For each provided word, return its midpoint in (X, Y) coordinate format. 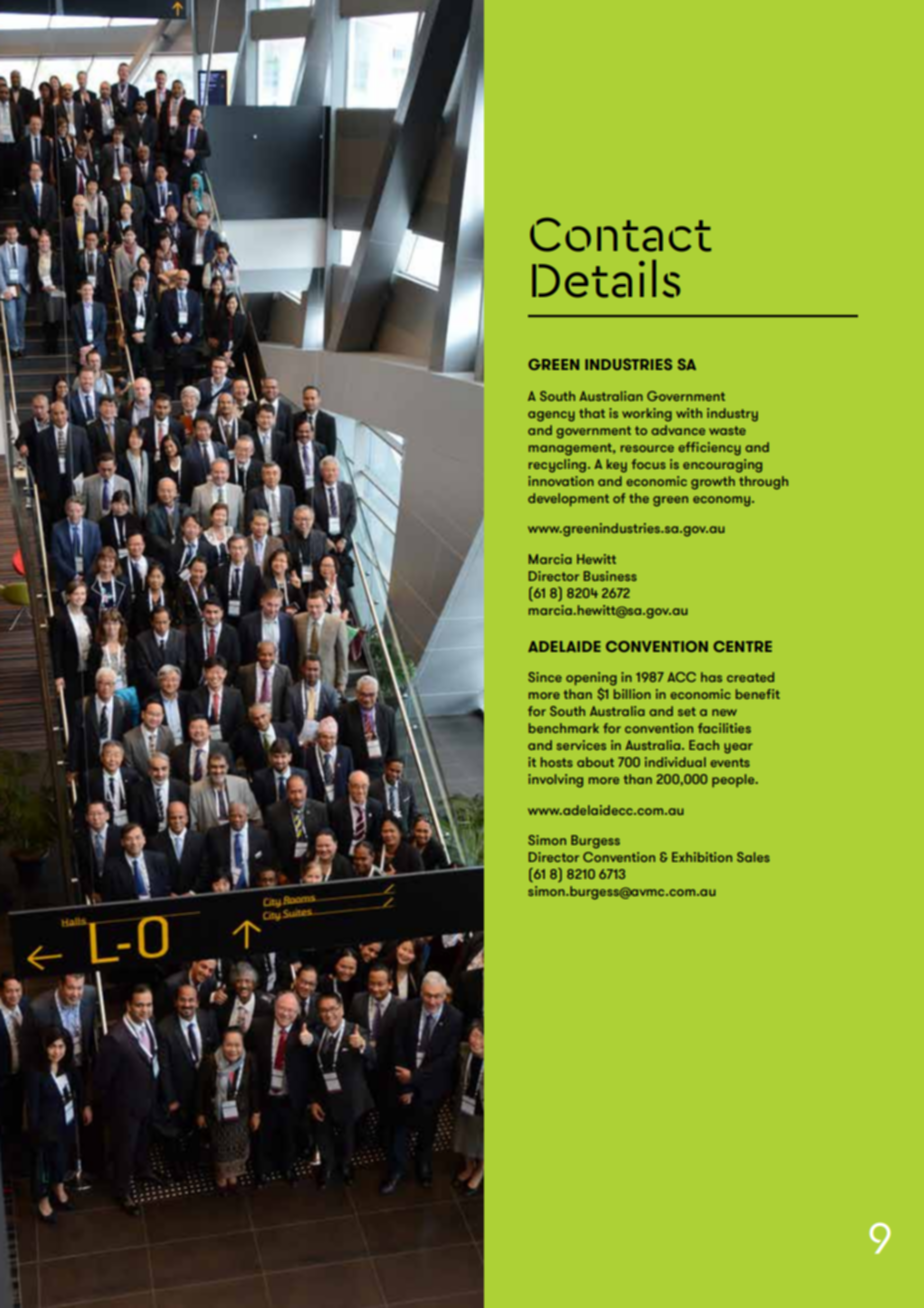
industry (732, 415)
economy (723, 501)
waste (727, 430)
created (750, 677)
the (639, 498)
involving (555, 781)
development (568, 499)
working (647, 415)
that (592, 413)
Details (606, 279)
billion (632, 694)
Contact (620, 234)
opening (591, 680)
